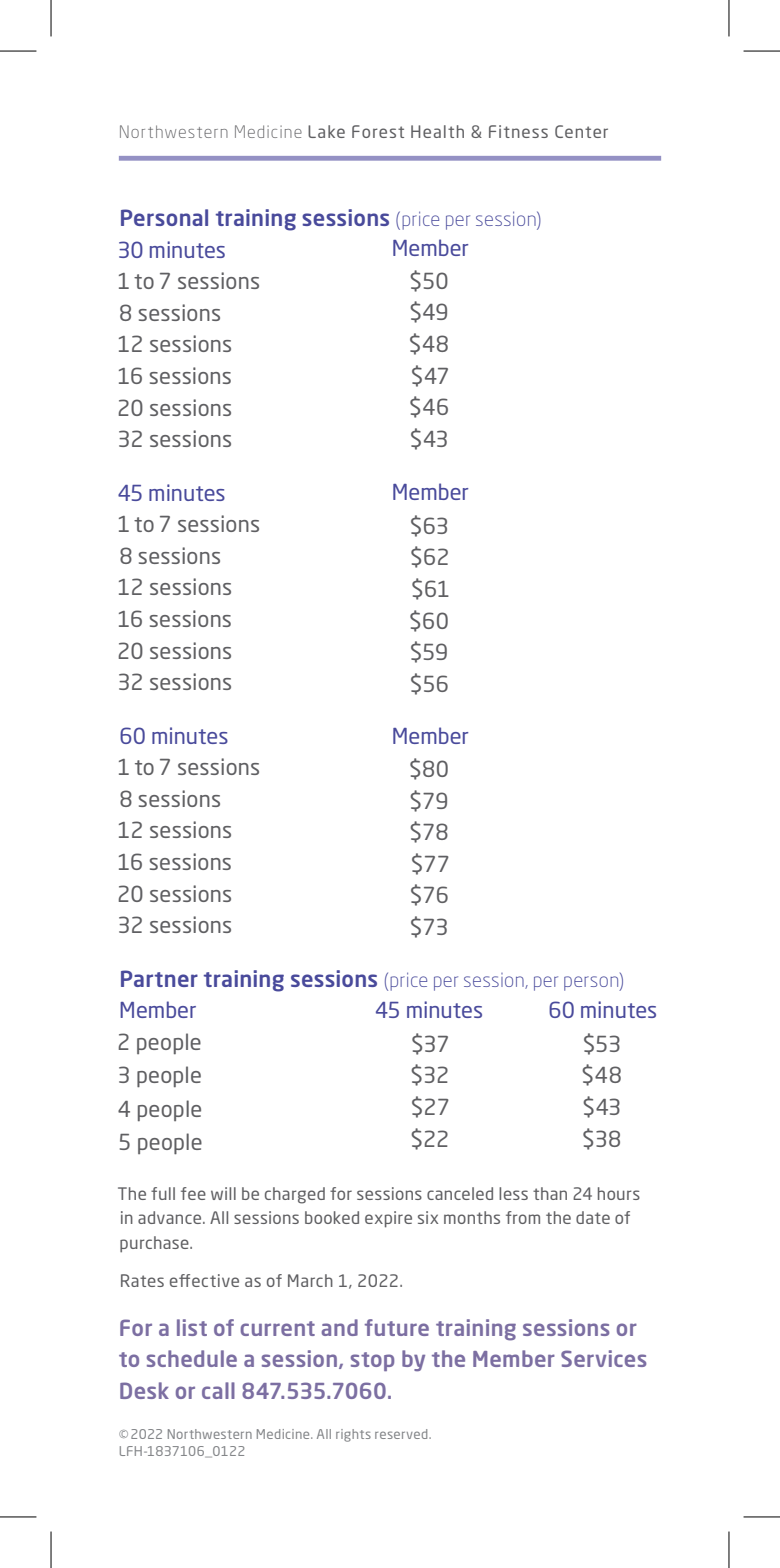  What do you see at coordinates (581, 131) in the page?
I see `Center` at bounding box center [581, 131].
